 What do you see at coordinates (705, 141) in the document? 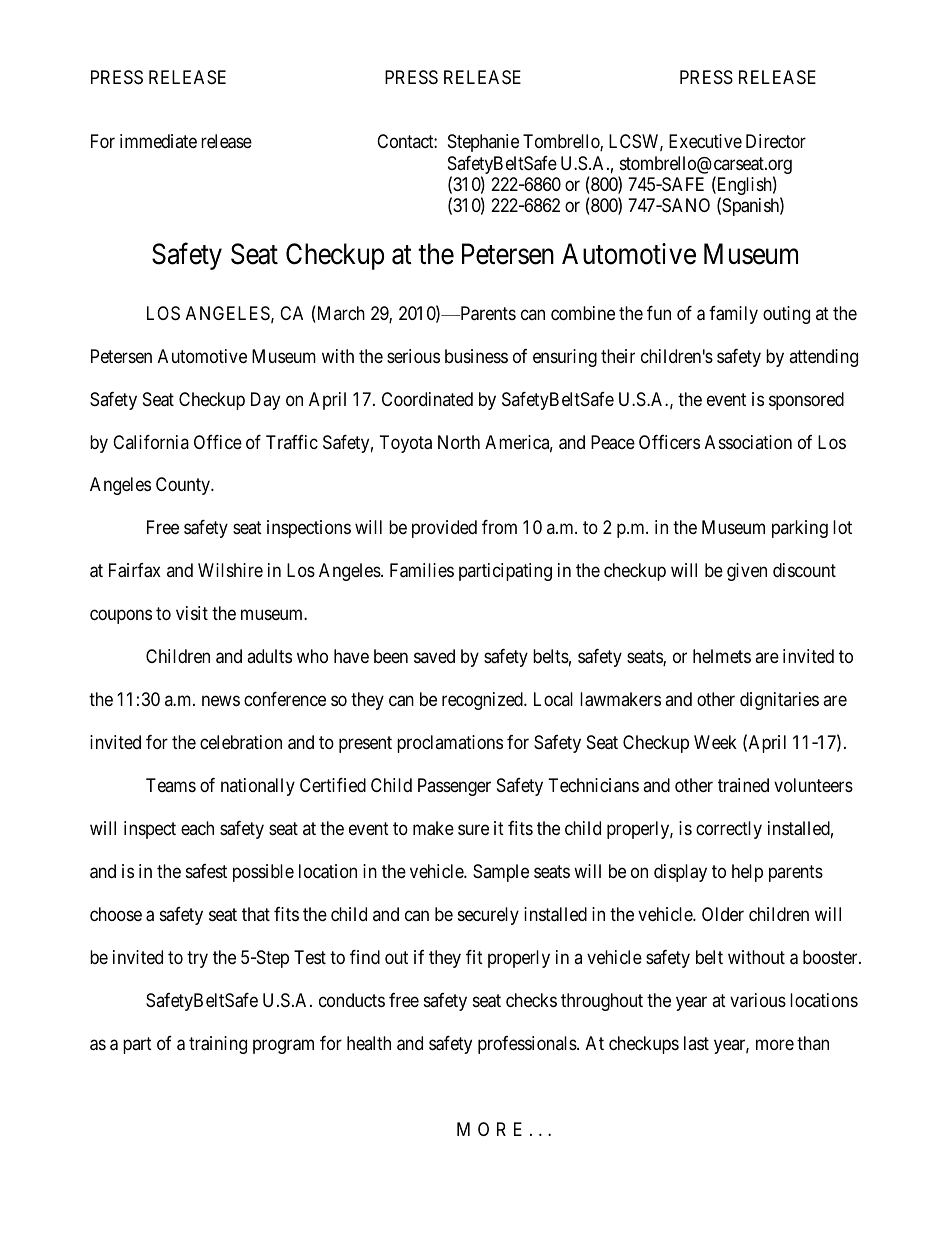
I see `Executive` at bounding box center [705, 141].
